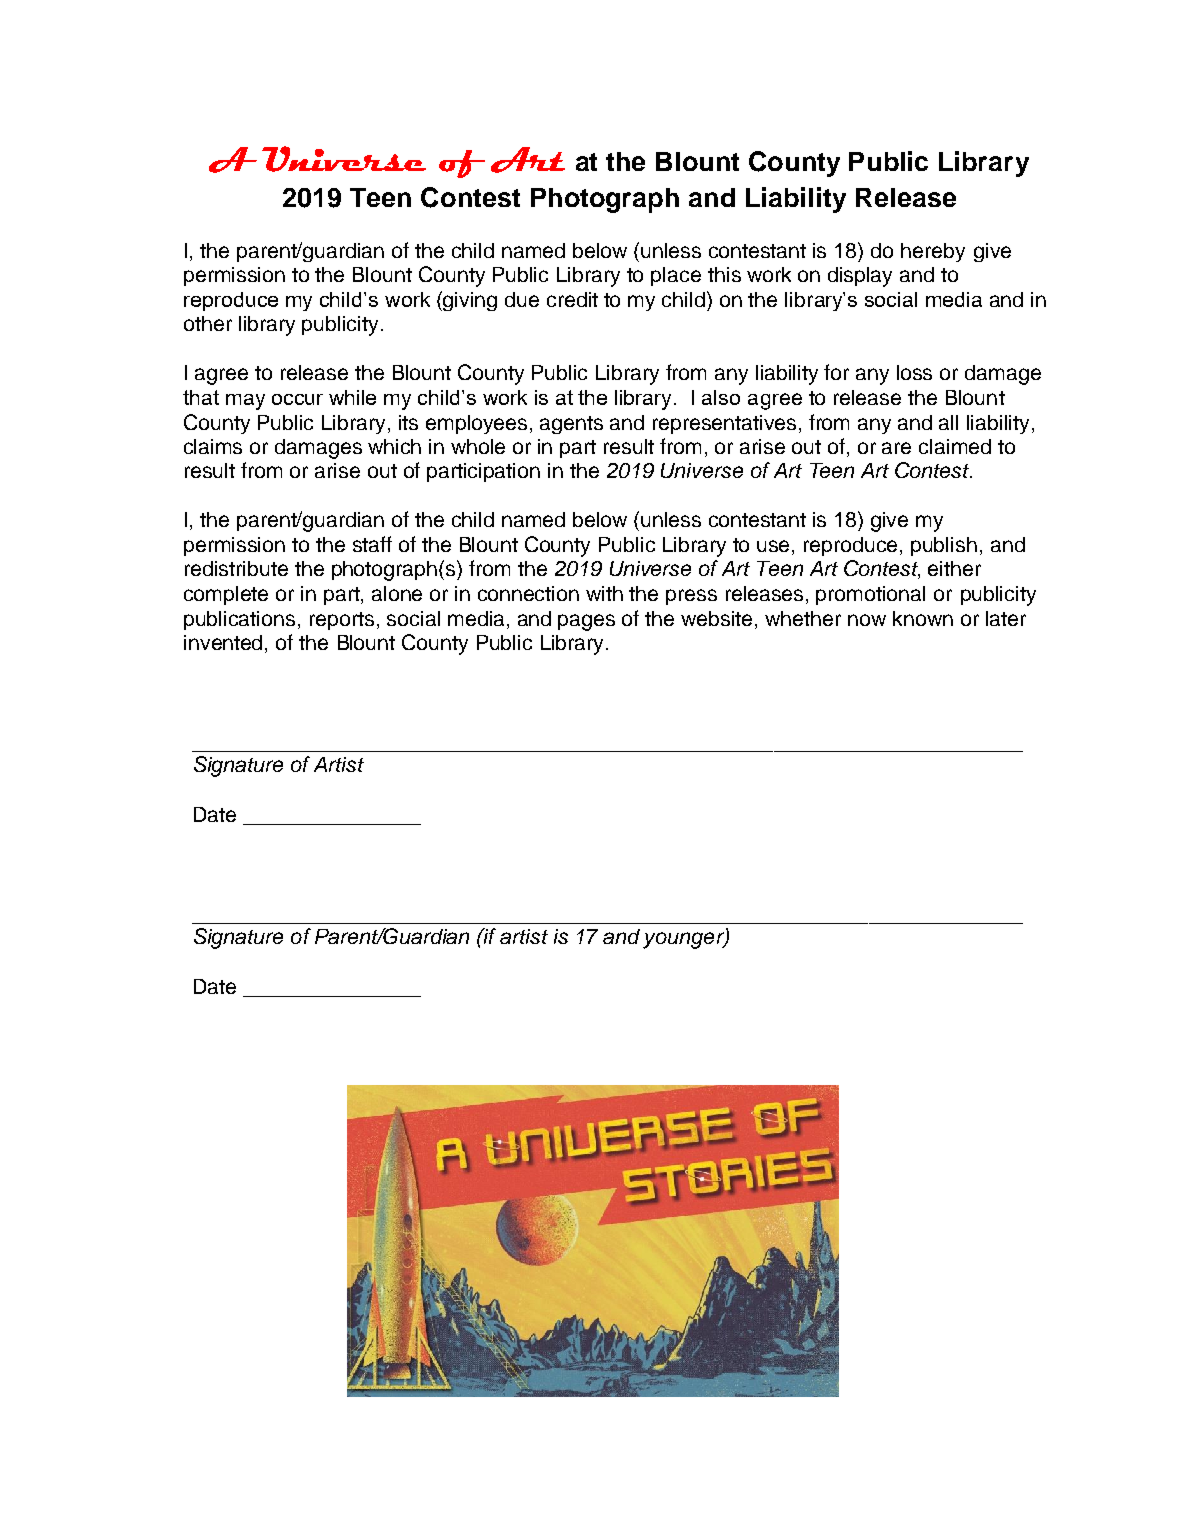  Describe the element at coordinates (870, 595) in the screenshot. I see `promotional` at that location.
